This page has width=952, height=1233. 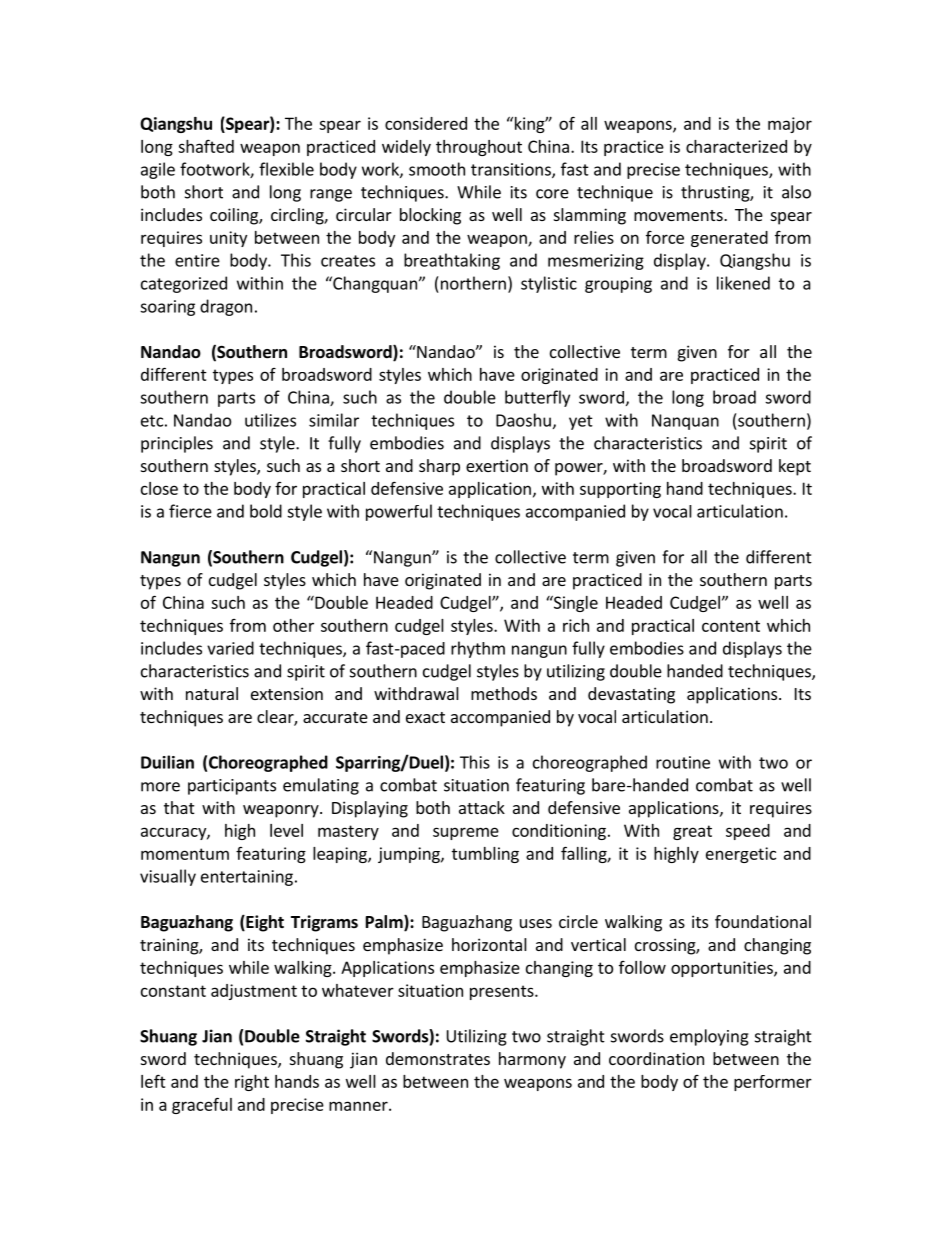 What do you see at coordinates (478, 649) in the page?
I see `rhythm` at bounding box center [478, 649].
